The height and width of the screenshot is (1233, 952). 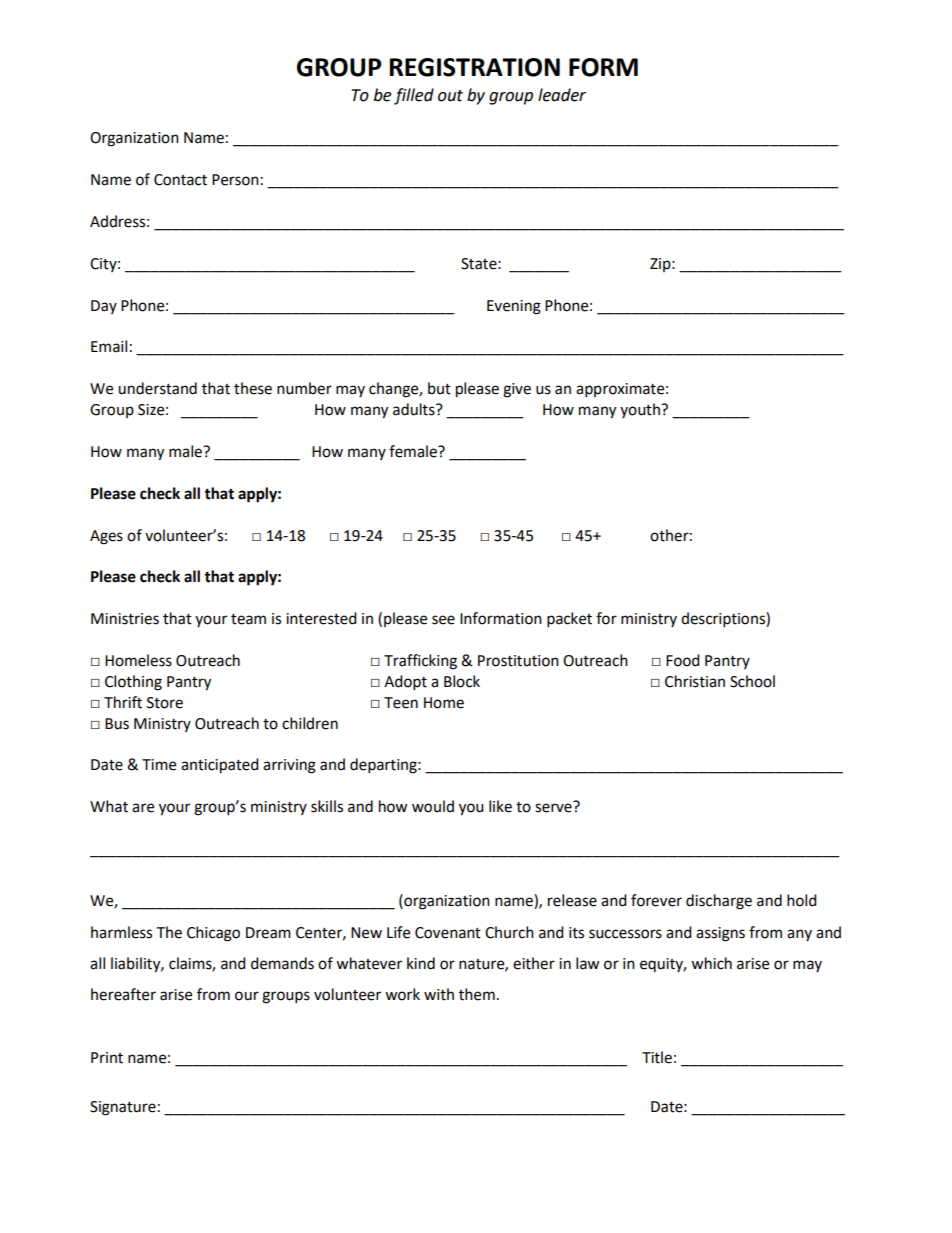 I want to click on filled, so click(x=414, y=96).
